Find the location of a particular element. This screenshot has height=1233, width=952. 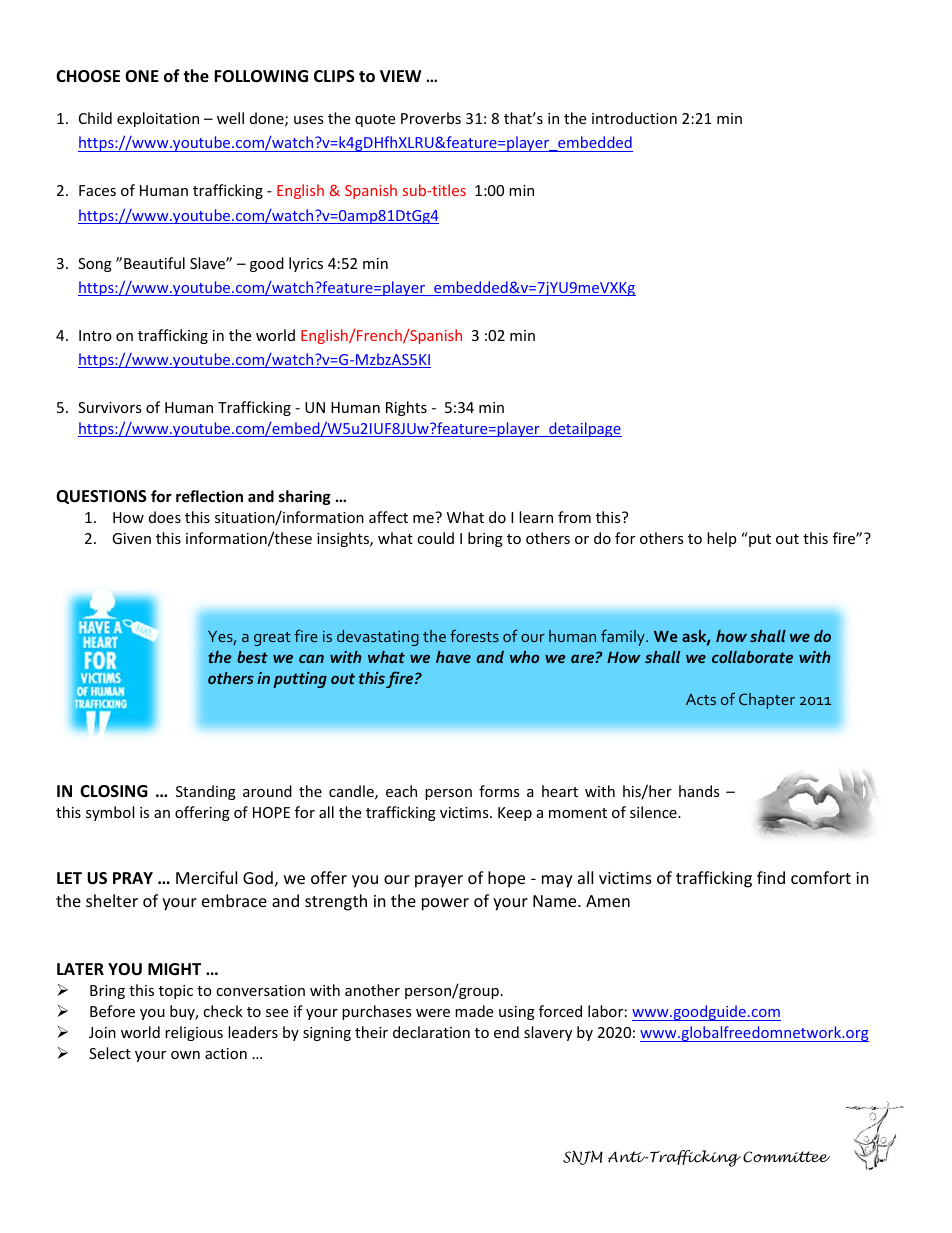

exploitation is located at coordinates (158, 119).
